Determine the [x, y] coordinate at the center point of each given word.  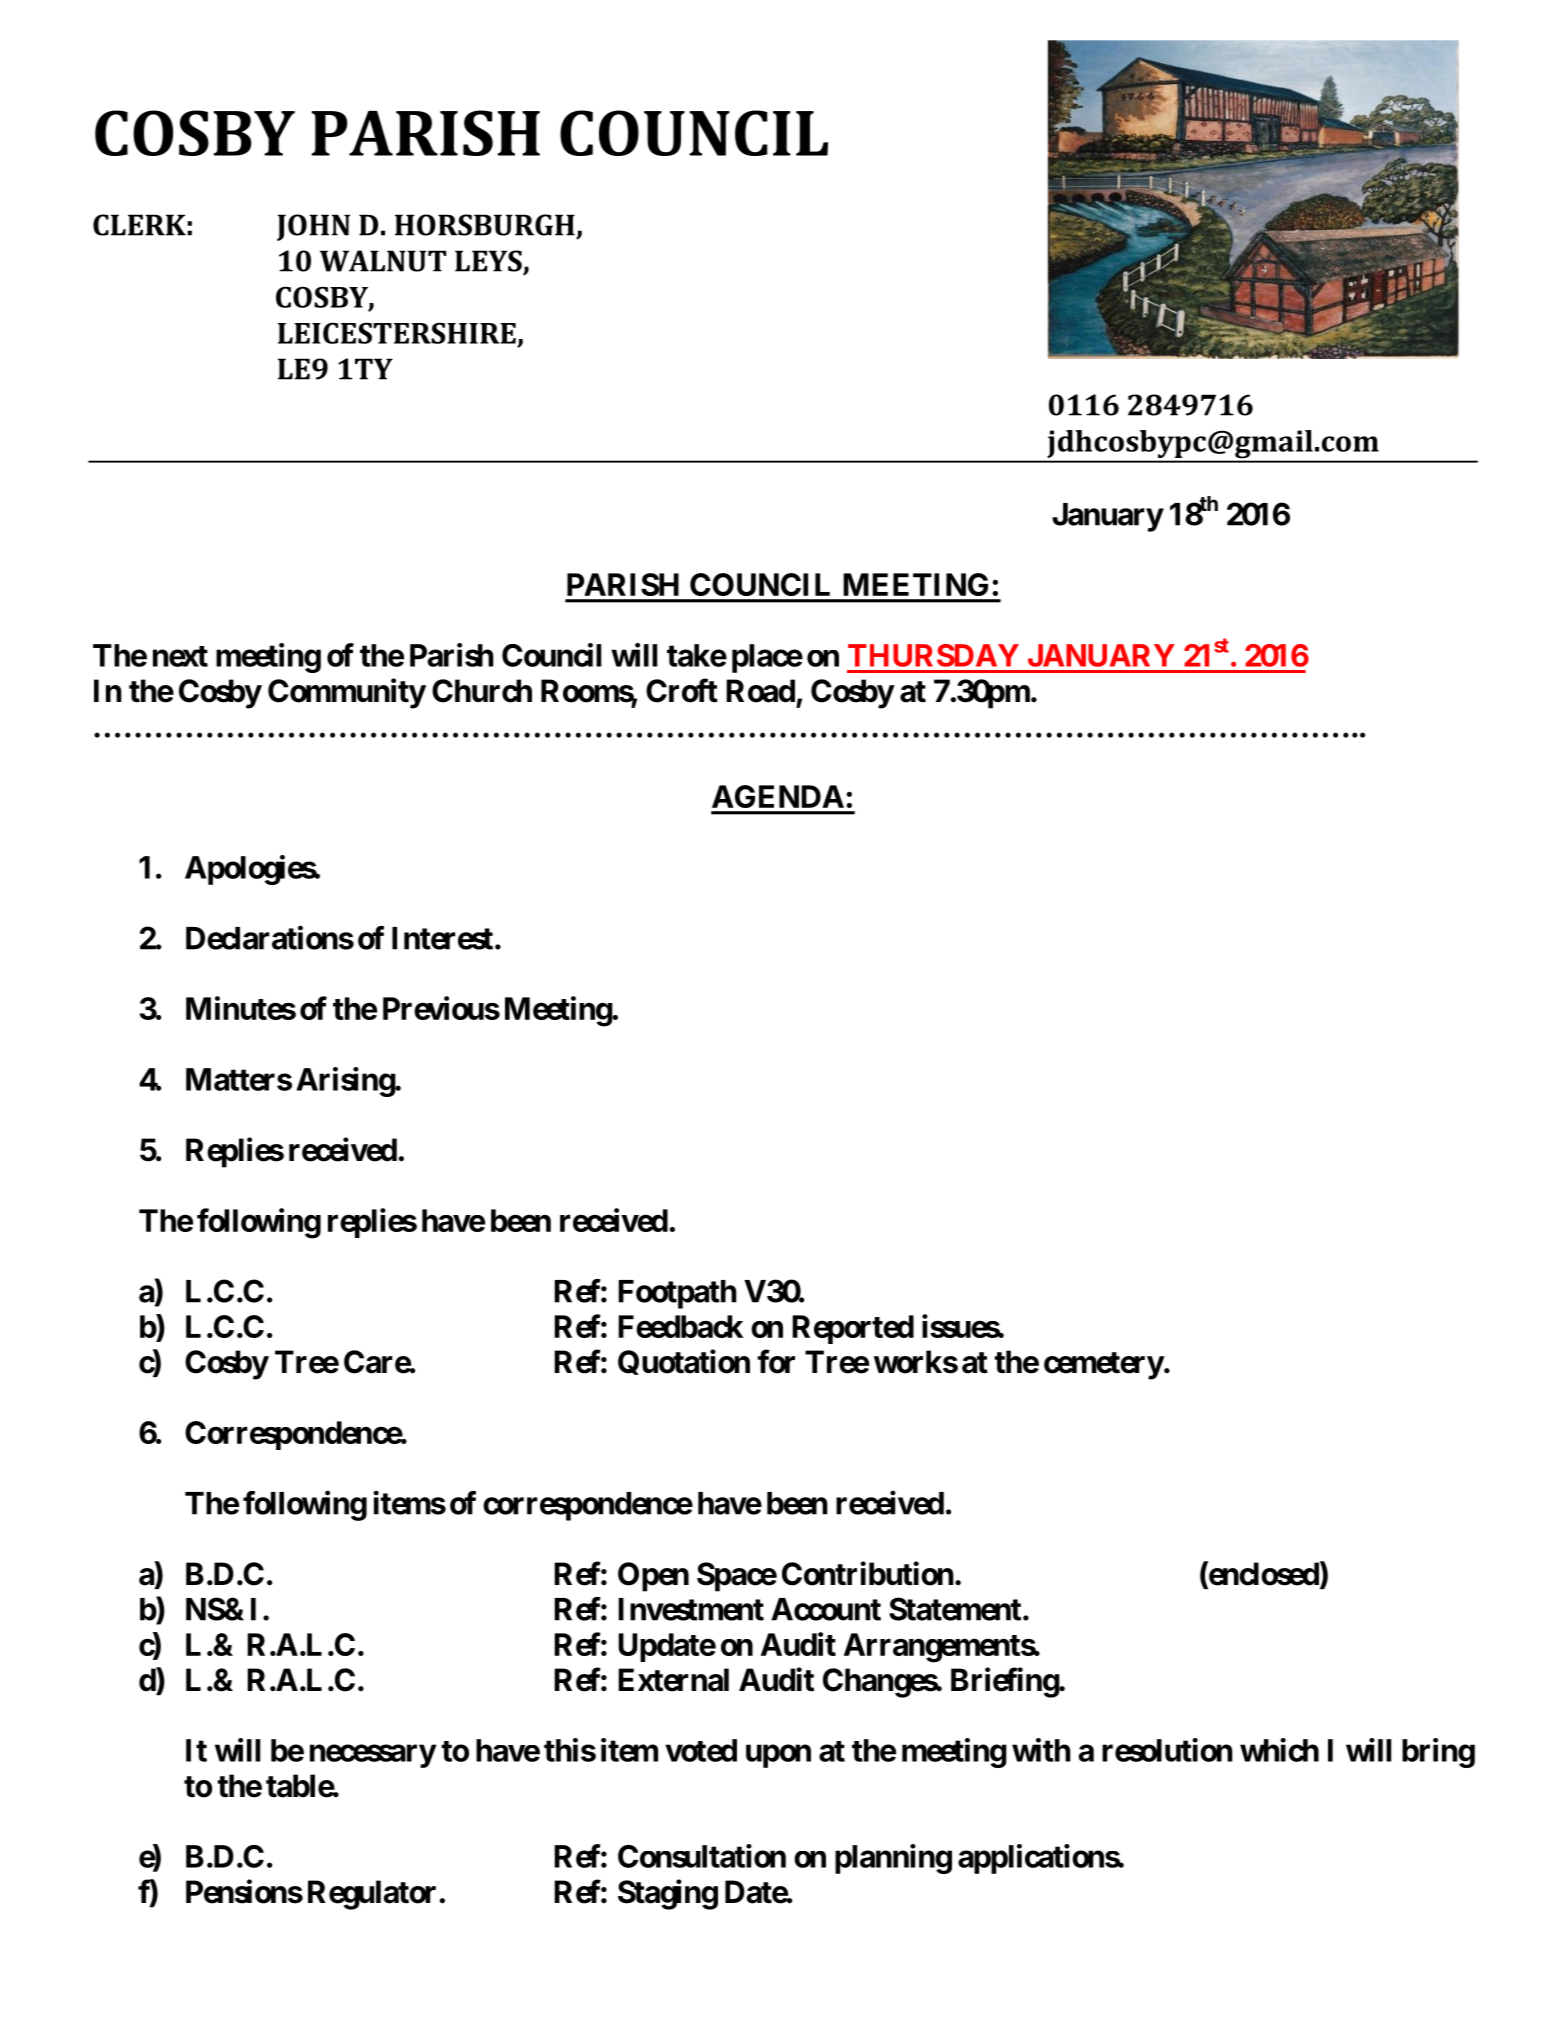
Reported [853, 1329]
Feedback [680, 1326]
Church [482, 691]
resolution [1167, 1750]
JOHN [313, 227]
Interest [442, 938]
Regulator [372, 1895]
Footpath [677, 1294]
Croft [682, 690]
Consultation [702, 1856]
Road [760, 691]
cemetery [1104, 1366]
